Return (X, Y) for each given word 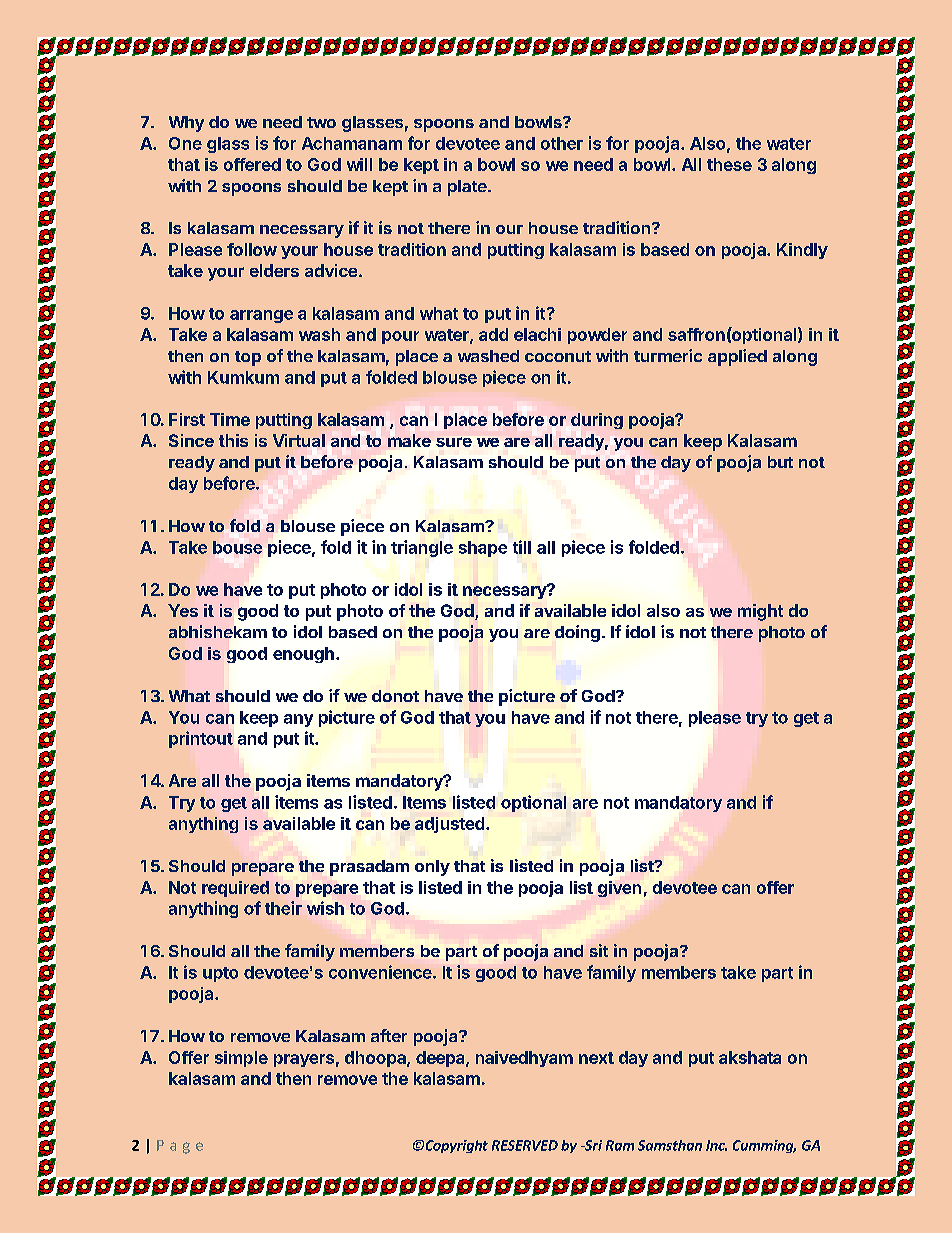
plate (468, 188)
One (185, 143)
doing (577, 633)
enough (303, 655)
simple (241, 1059)
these (729, 164)
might (760, 612)
